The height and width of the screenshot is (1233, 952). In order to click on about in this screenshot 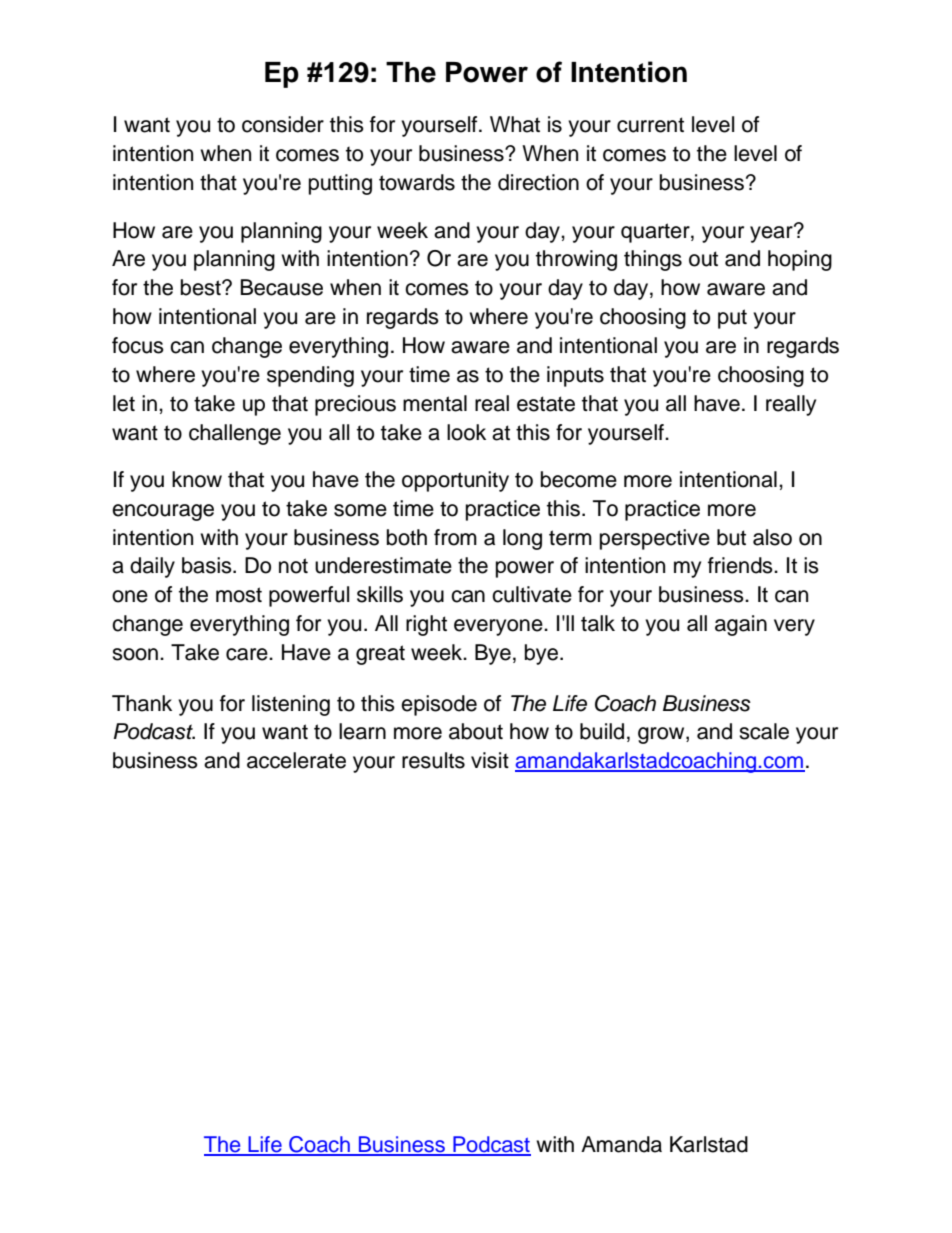, I will do `click(476, 731)`.
